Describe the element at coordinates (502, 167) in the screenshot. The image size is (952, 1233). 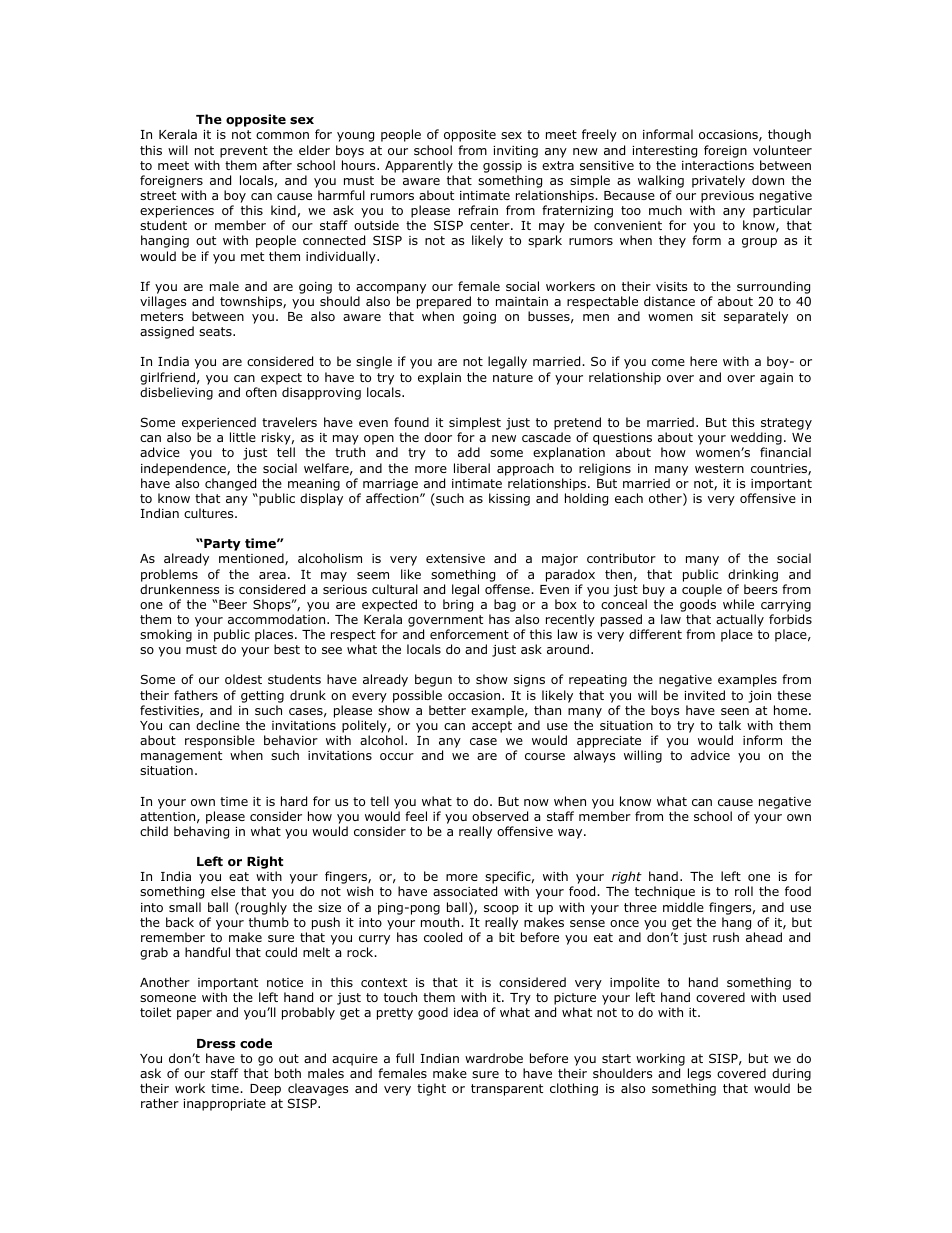
I see `gossip` at that location.
